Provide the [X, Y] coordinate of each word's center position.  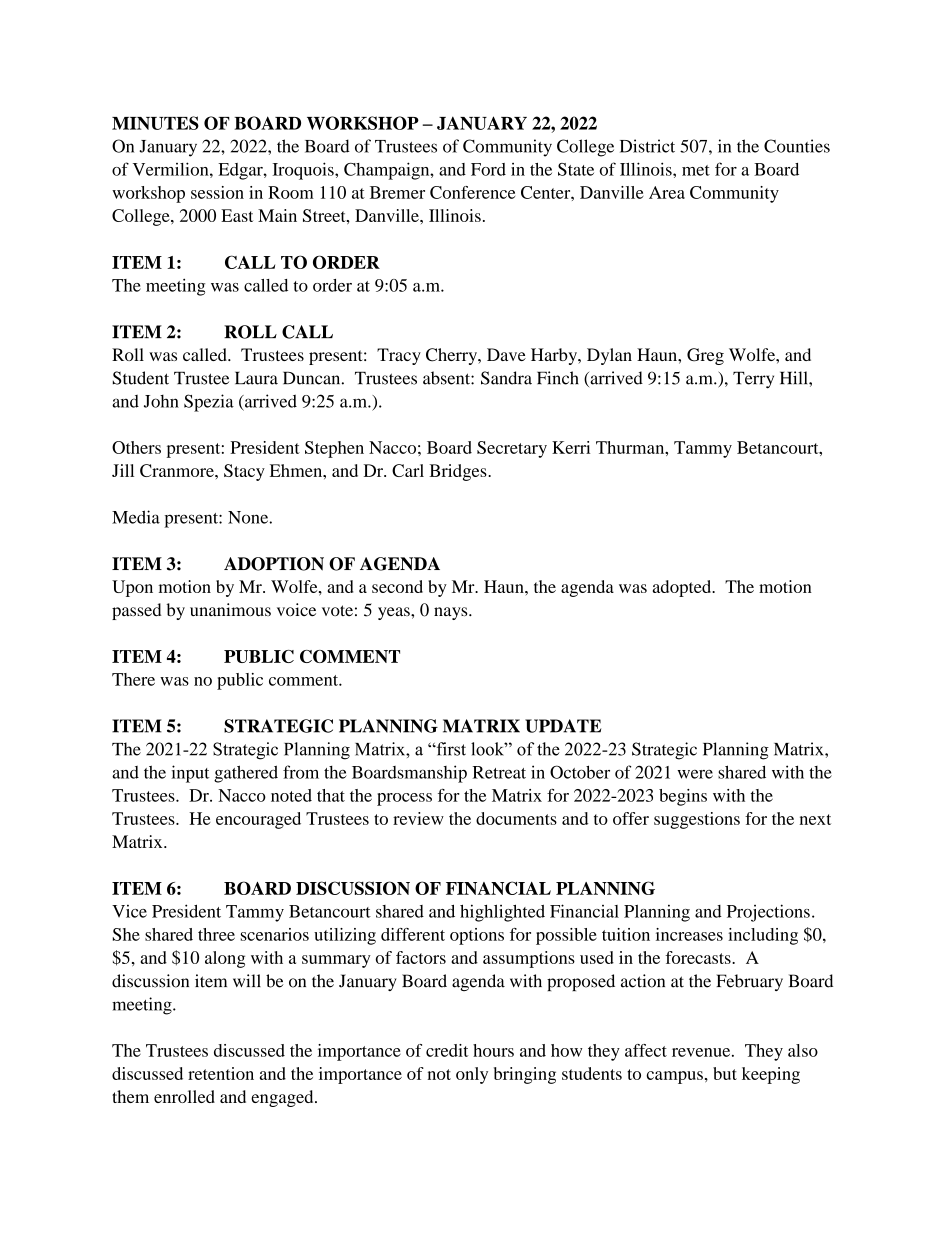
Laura [256, 378]
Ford [488, 169]
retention [221, 1073]
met [696, 170]
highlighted [502, 913]
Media [136, 517]
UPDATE [563, 726]
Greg [705, 356]
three [216, 934]
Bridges [459, 472]
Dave [506, 354]
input [190, 774]
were [695, 774]
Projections [768, 913]
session [217, 192]
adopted [683, 588]
